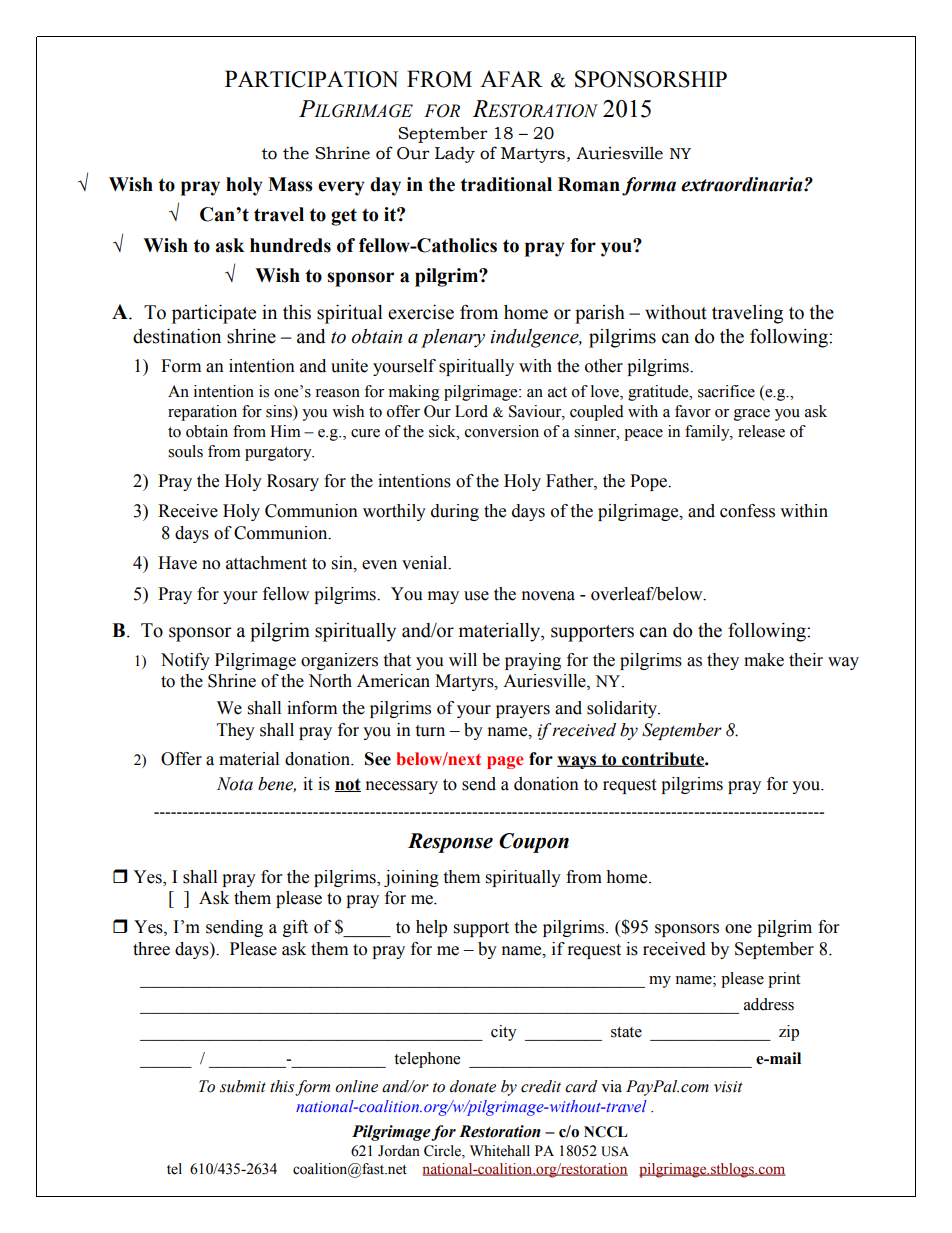 The width and height of the screenshot is (952, 1233). What do you see at coordinates (505, 762) in the screenshot?
I see `page` at bounding box center [505, 762].
